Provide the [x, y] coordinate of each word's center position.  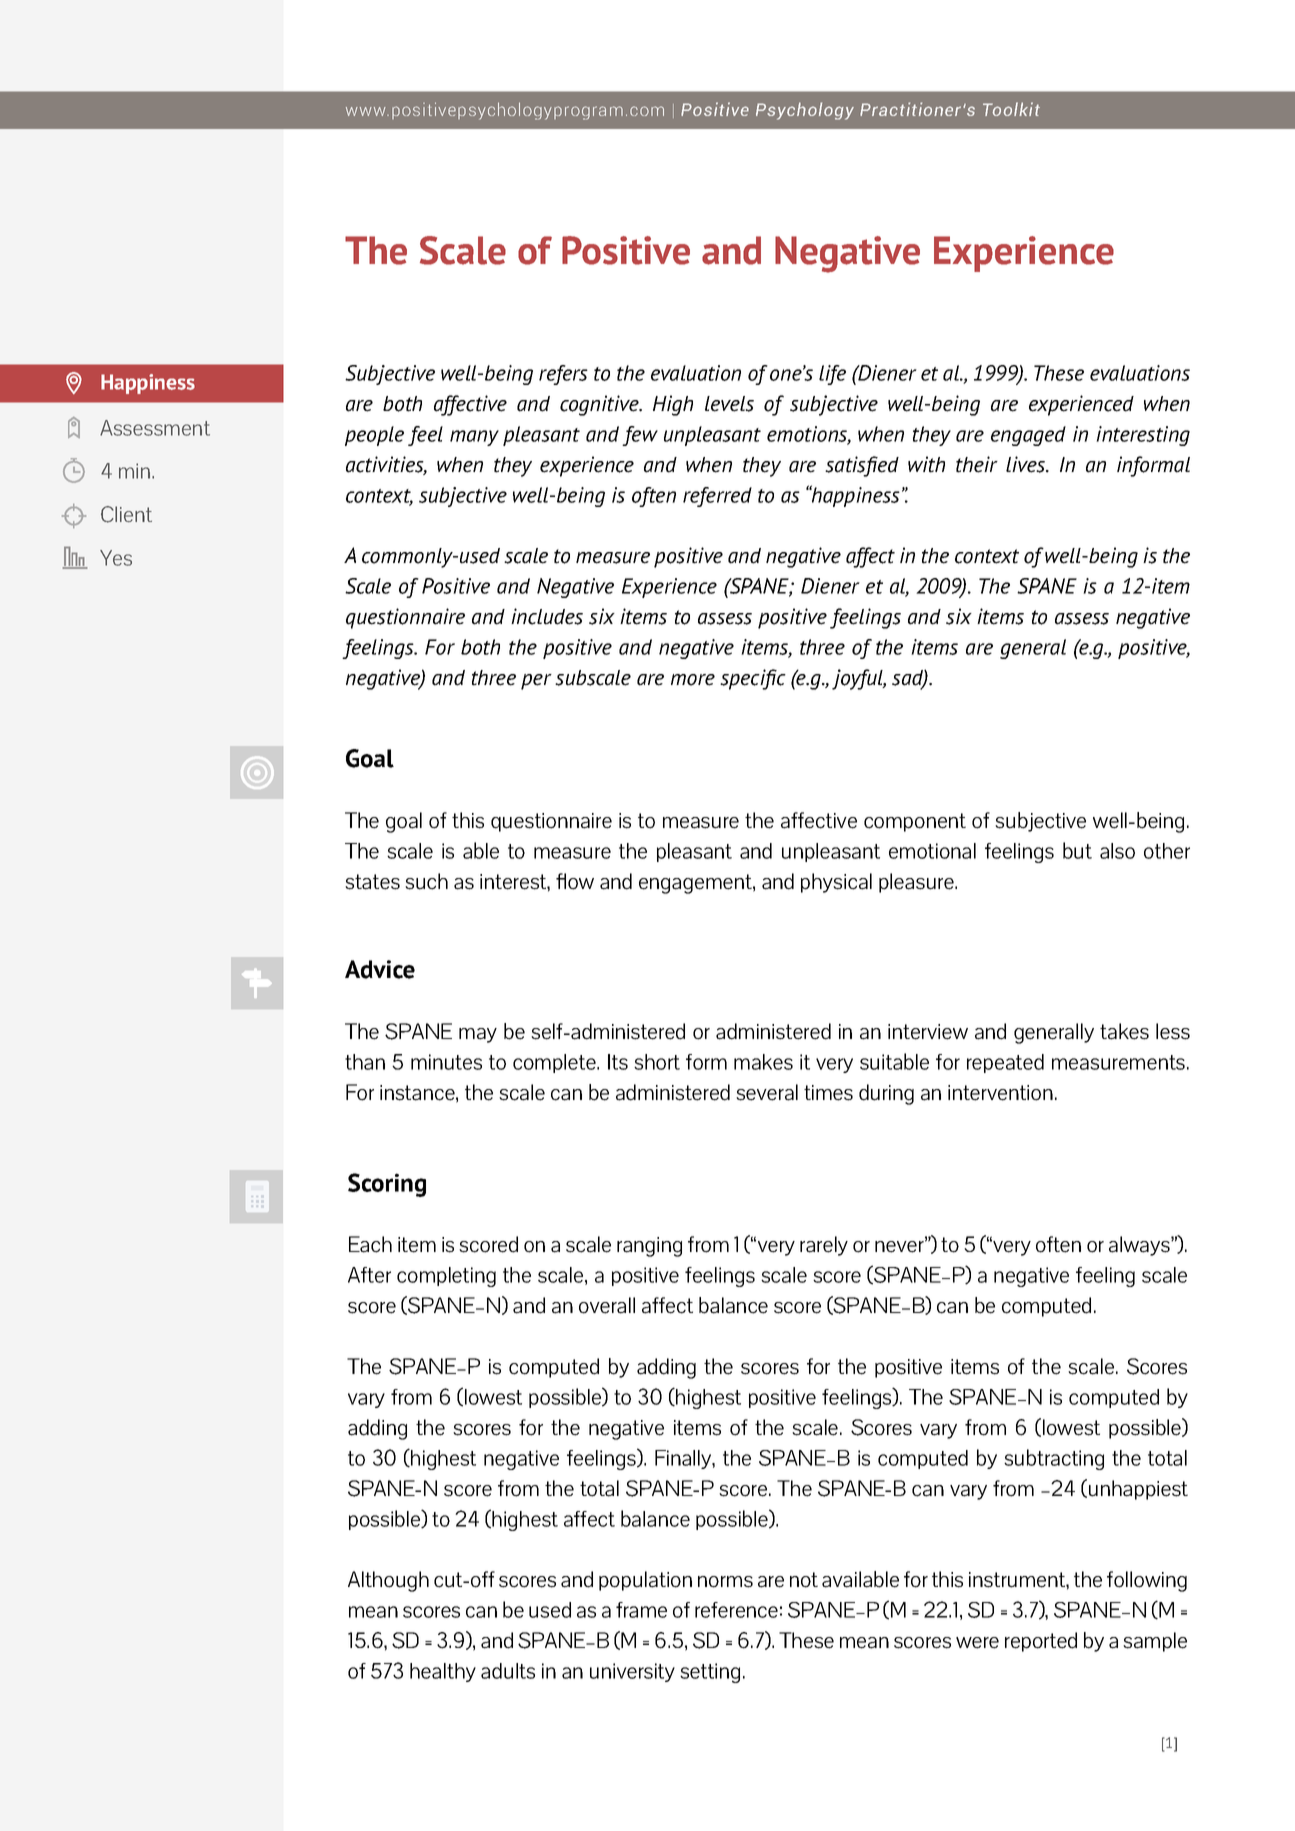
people [374, 436]
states [372, 882]
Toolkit [1011, 109]
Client [126, 514]
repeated [1005, 1063]
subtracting [1054, 1459]
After [369, 1275]
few [640, 436]
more [693, 680]
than [365, 1062]
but [1077, 850]
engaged [1028, 436]
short [657, 1062]
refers [563, 375]
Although [388, 1581]
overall [607, 1305]
